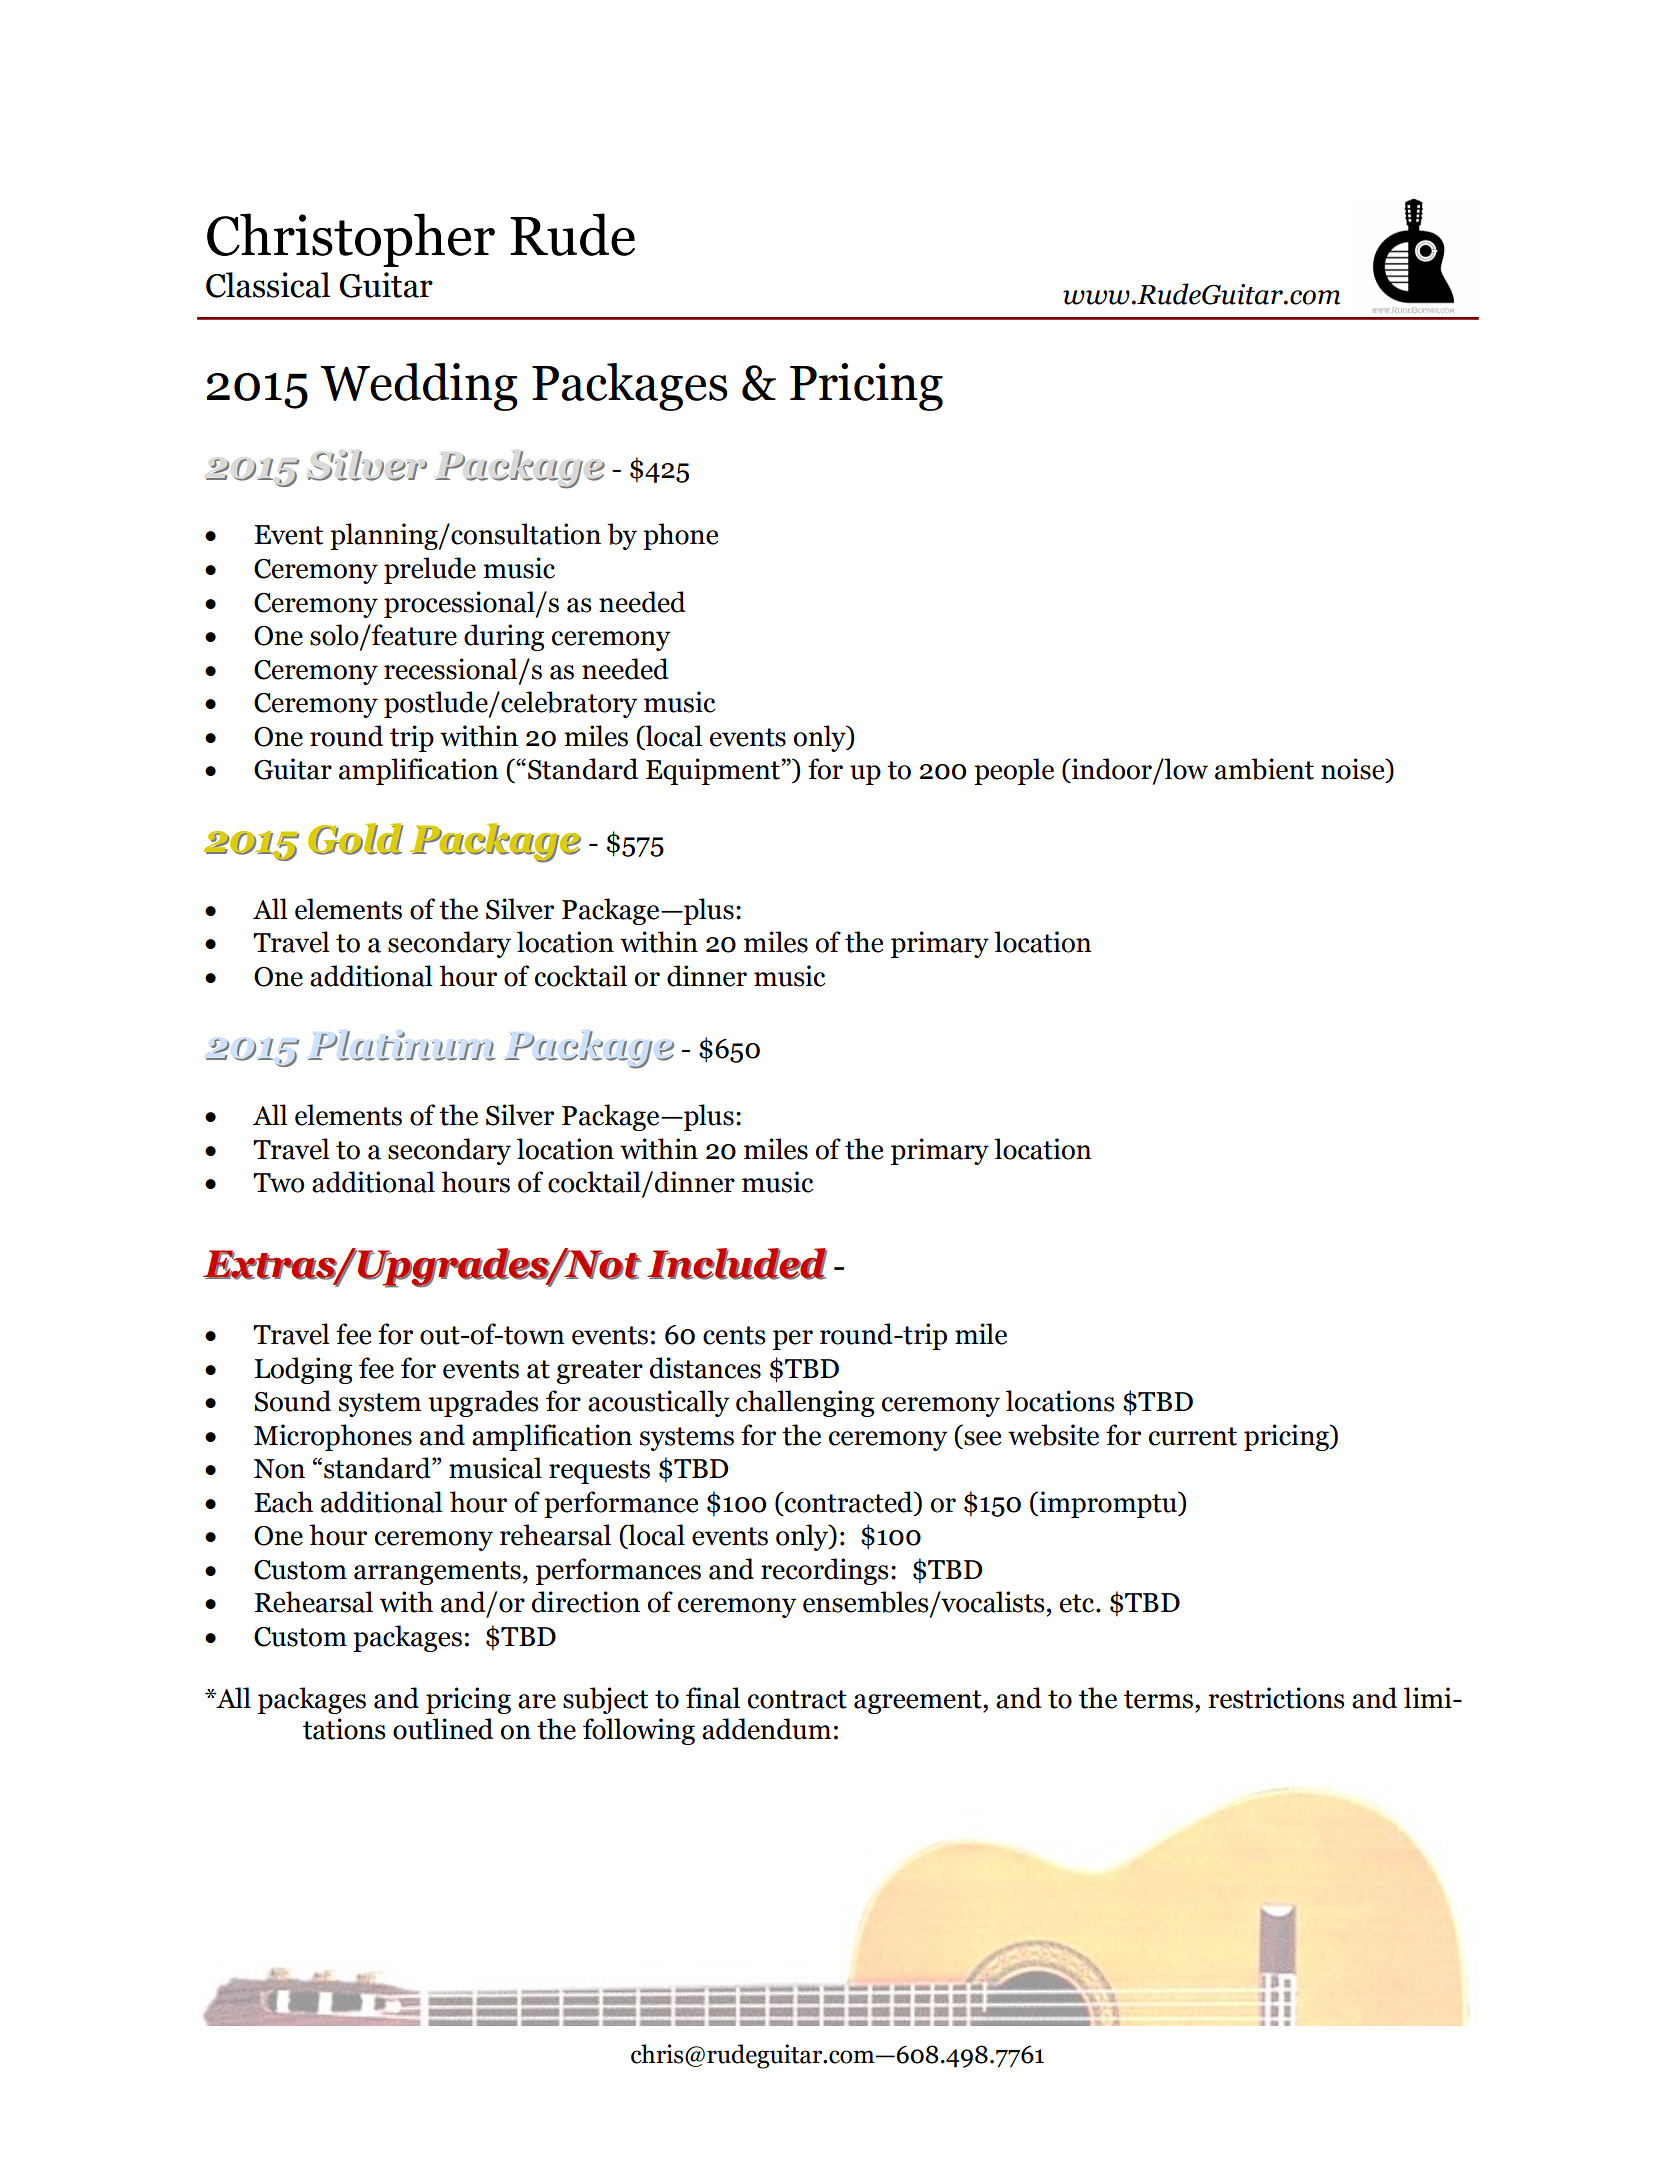 Image resolution: width=1676 pixels, height=2169 pixels. I want to click on noise, so click(1354, 770).
